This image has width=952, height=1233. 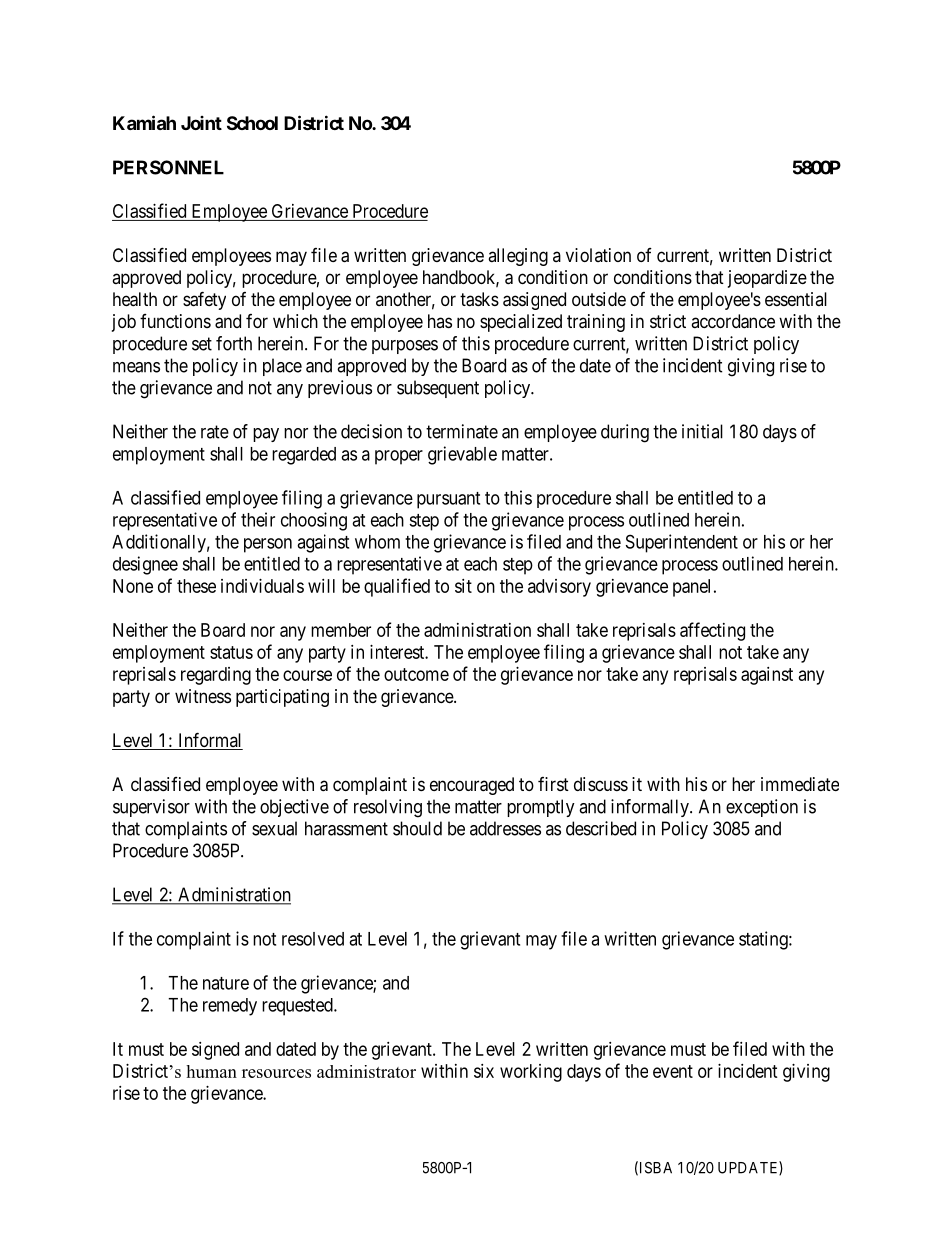 What do you see at coordinates (211, 1071) in the image?
I see `human` at bounding box center [211, 1071].
